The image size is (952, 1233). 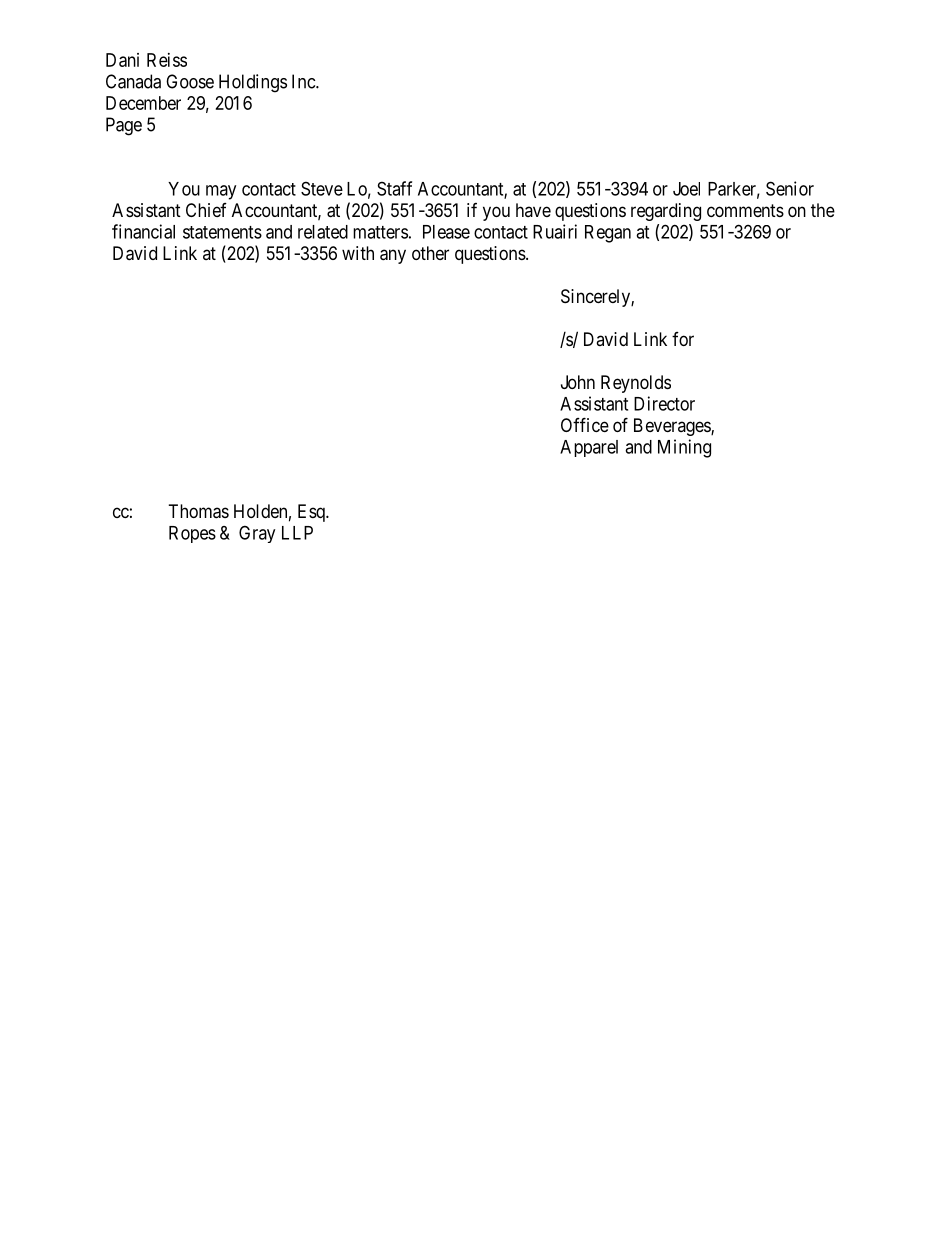 I want to click on Goose, so click(x=190, y=81).
